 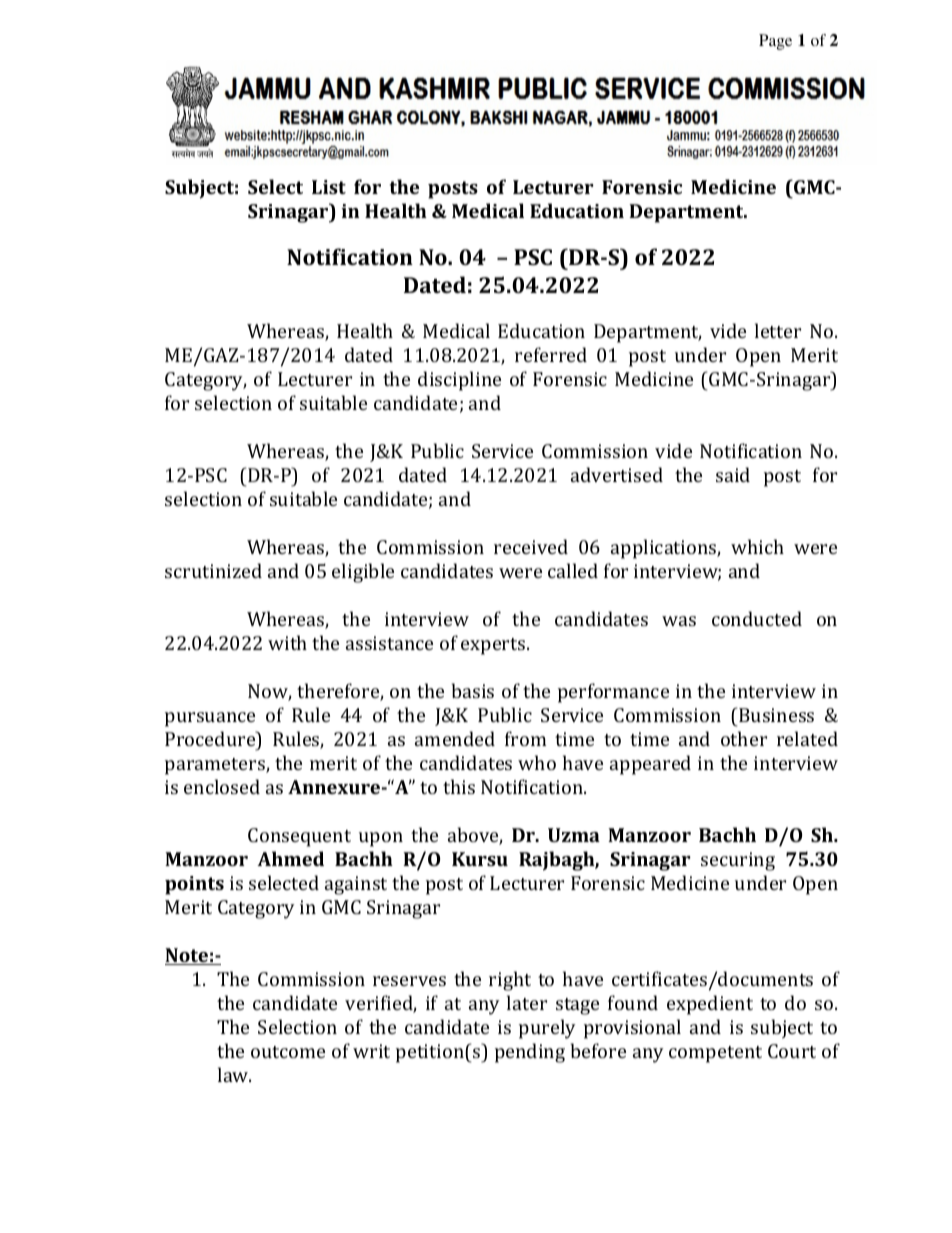 What do you see at coordinates (744, 738) in the screenshot?
I see `other` at bounding box center [744, 738].
